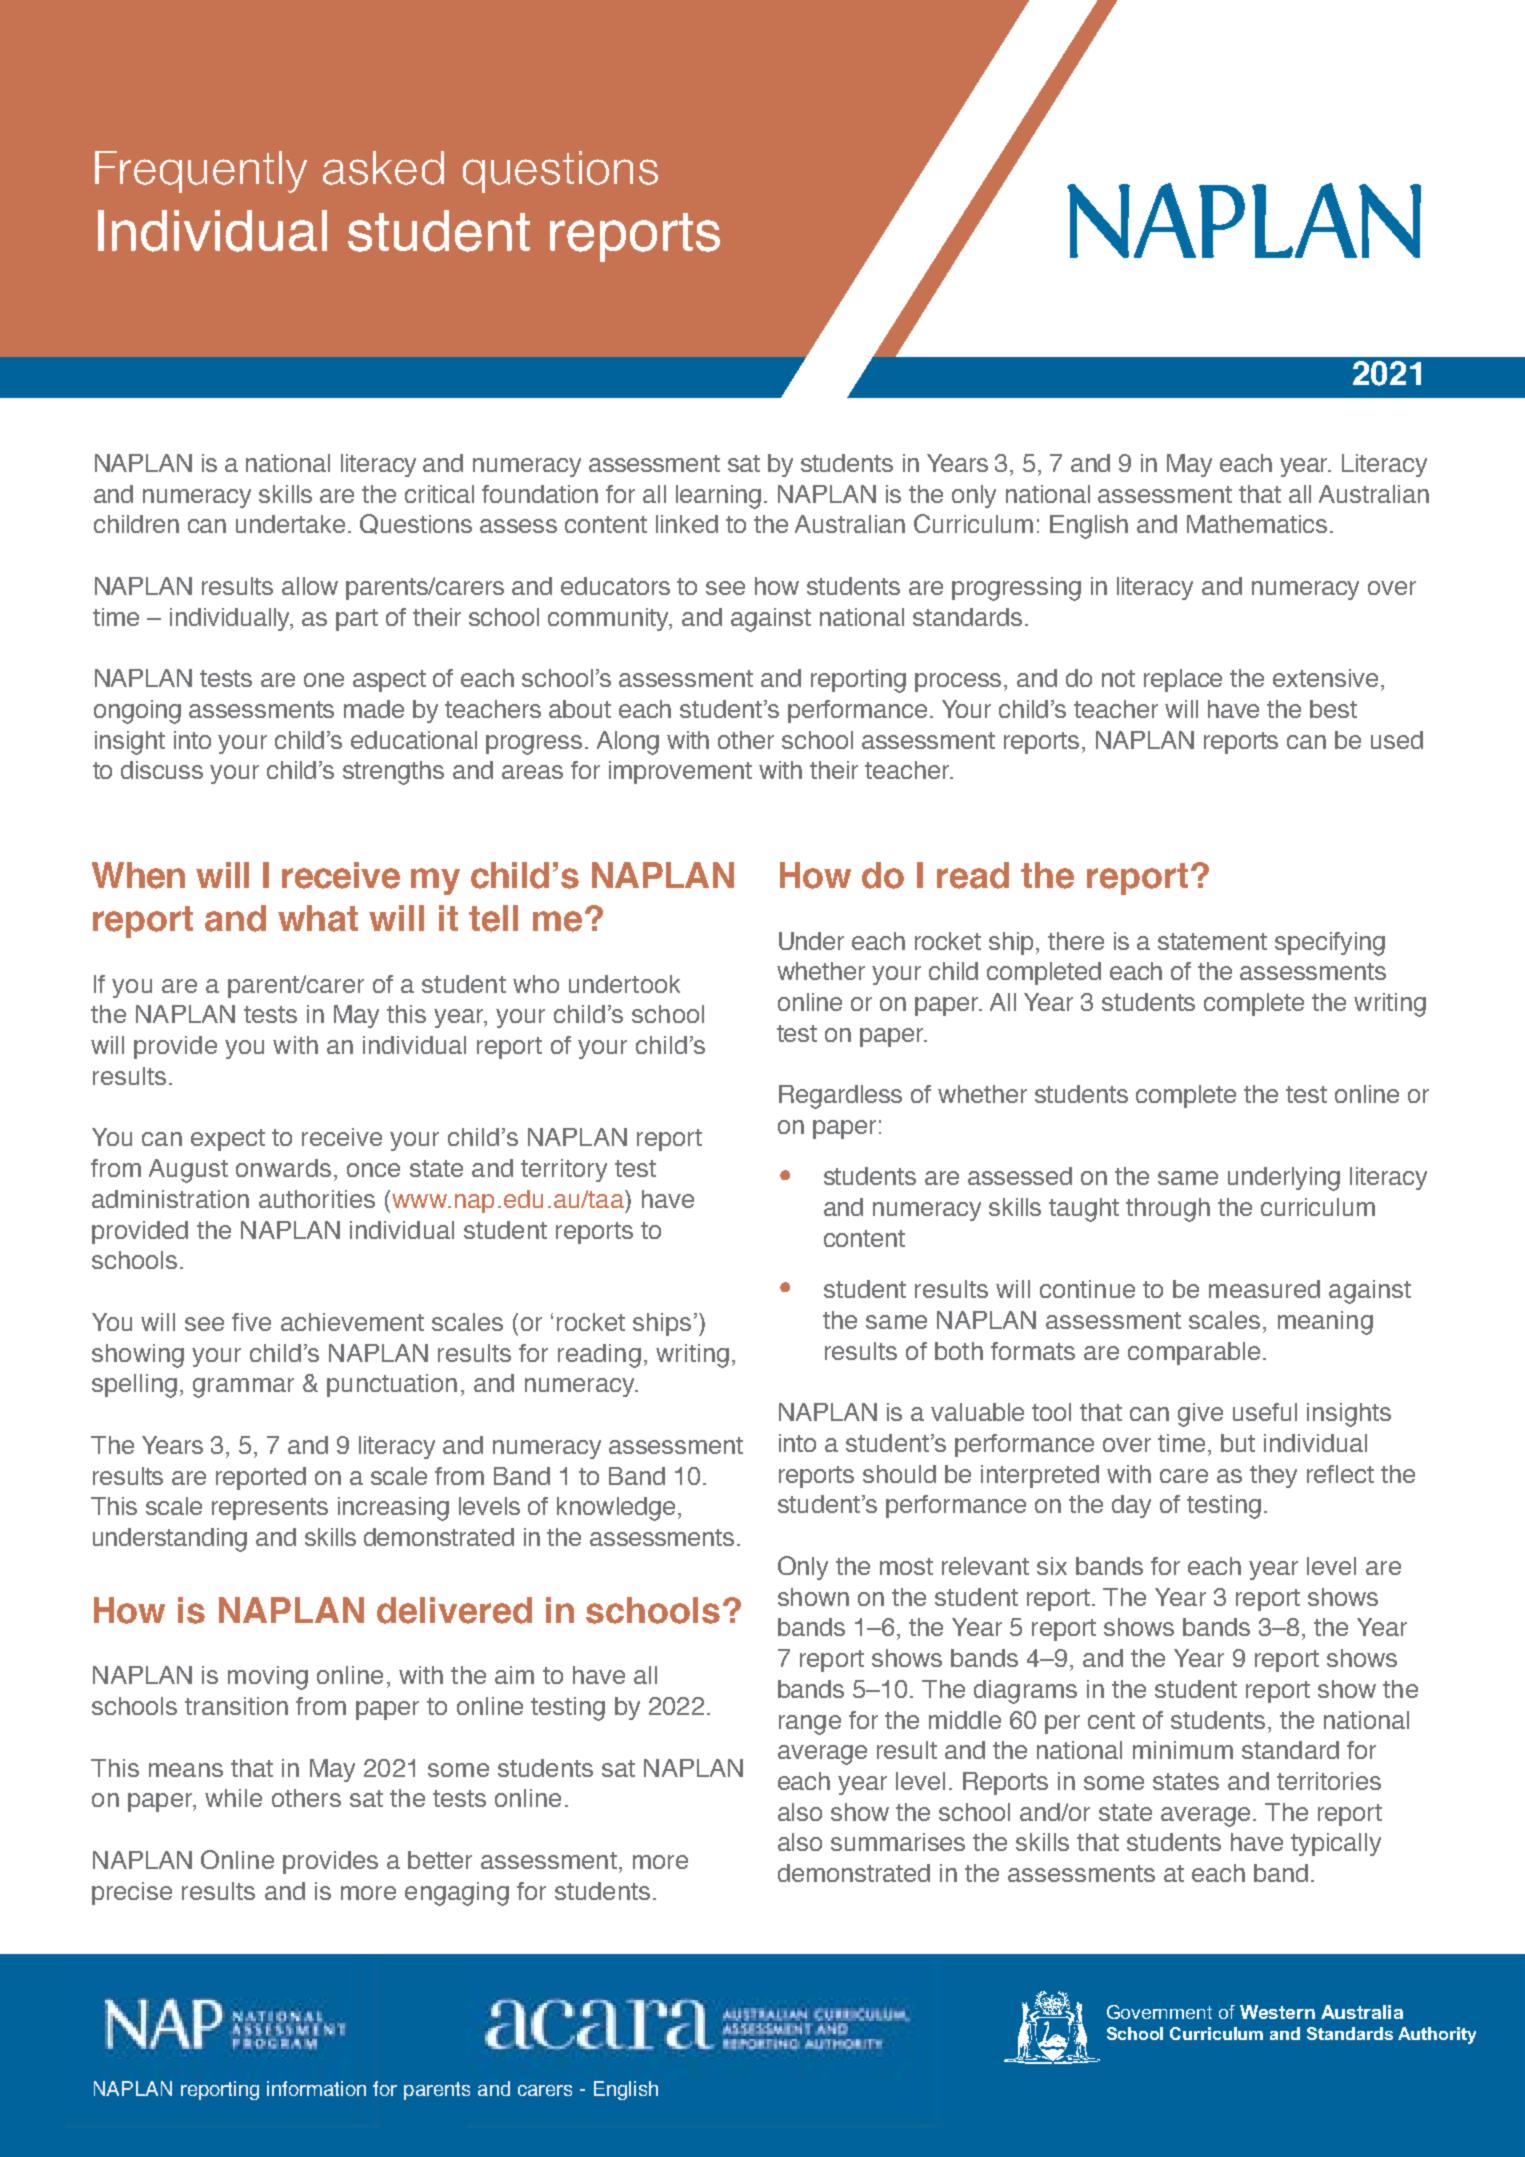 This screenshot has height=2157, width=1525. I want to click on onwards, so click(283, 1168).
